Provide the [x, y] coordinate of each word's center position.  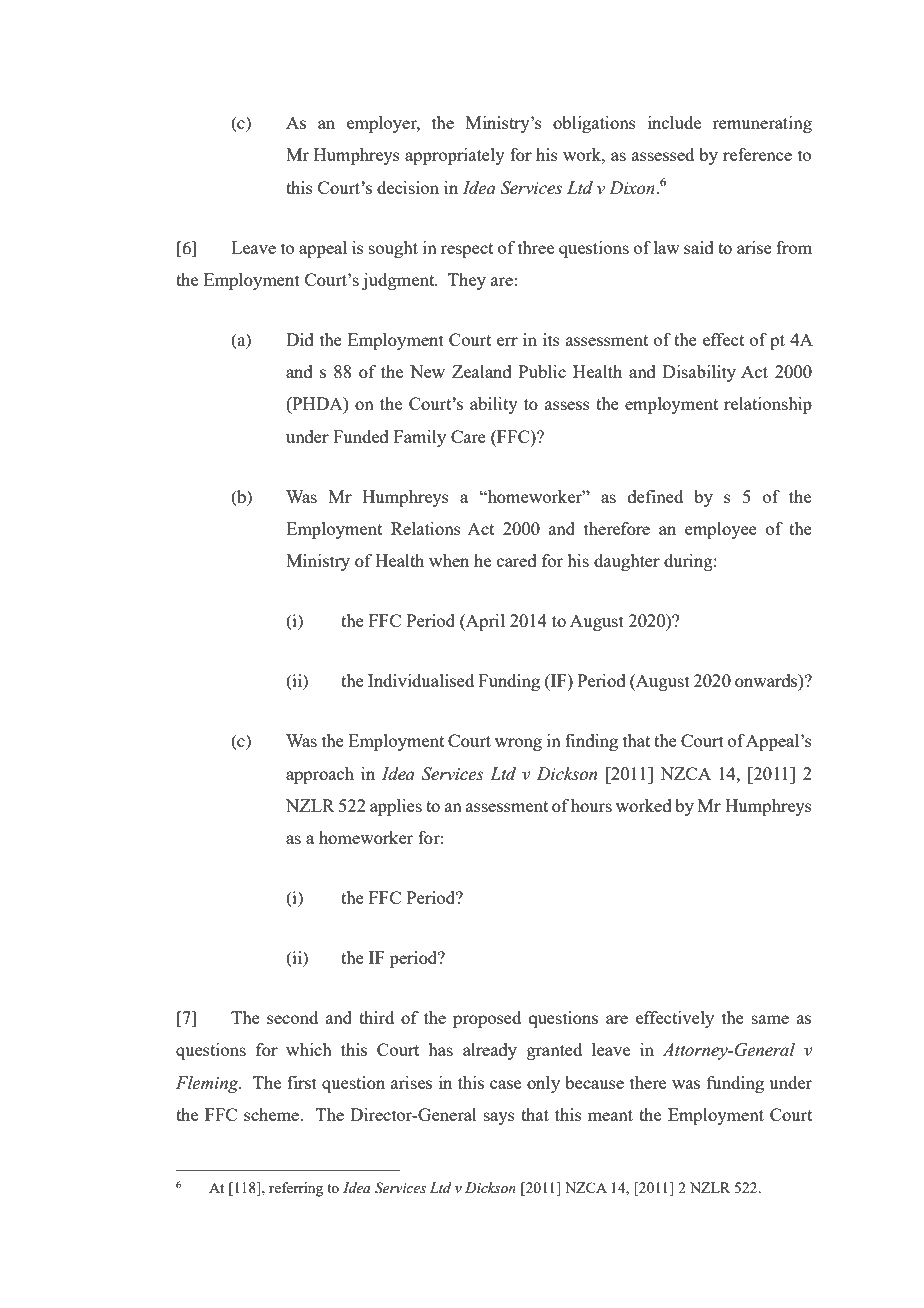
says [499, 1118]
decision [408, 187]
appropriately [455, 156]
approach [320, 775]
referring [296, 1189]
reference [757, 154]
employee [721, 530]
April [484, 622]
